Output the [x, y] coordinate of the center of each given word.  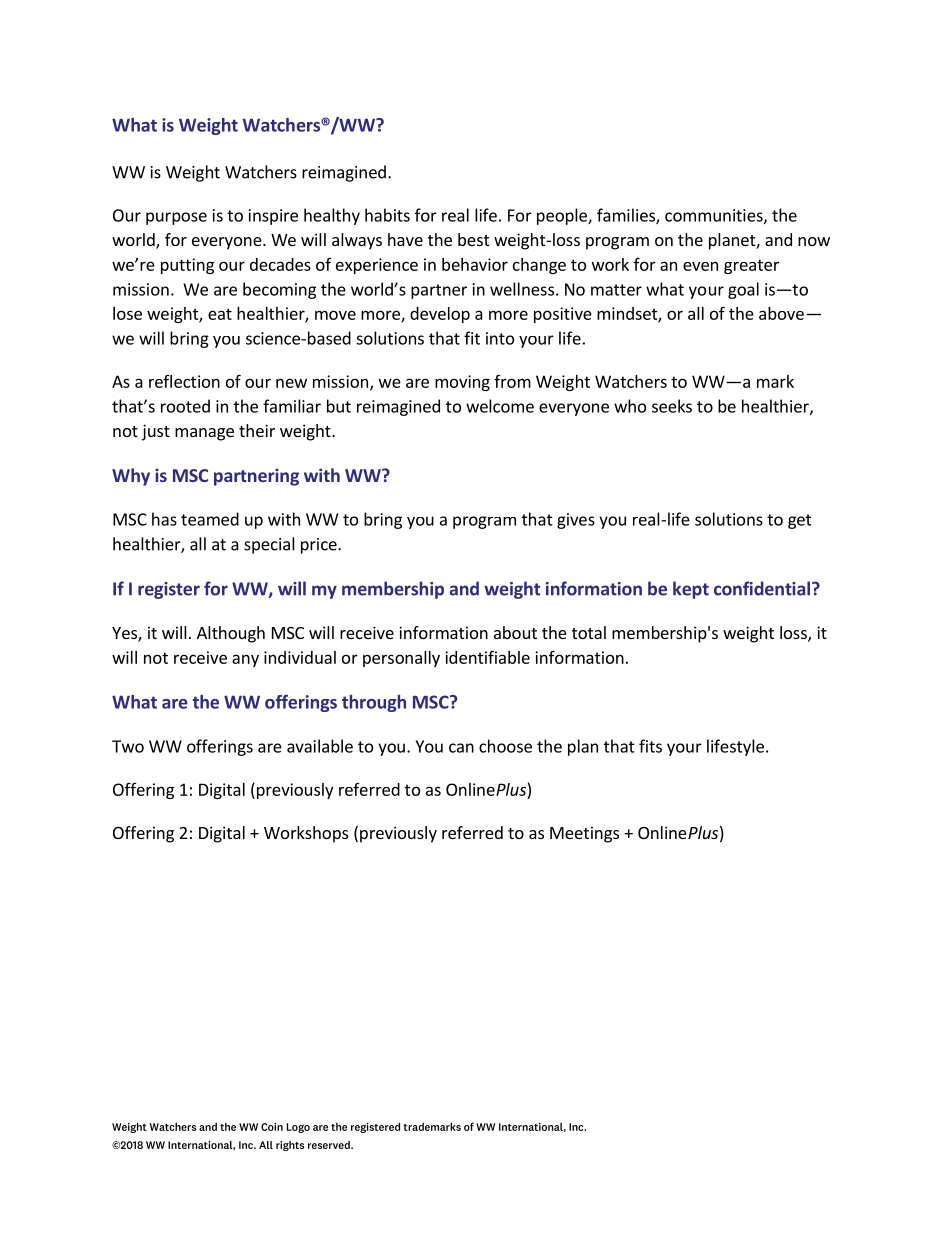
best [473, 239]
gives [576, 521]
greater [751, 266]
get [800, 521]
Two [128, 746]
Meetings [584, 834]
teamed [210, 519]
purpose [176, 218]
